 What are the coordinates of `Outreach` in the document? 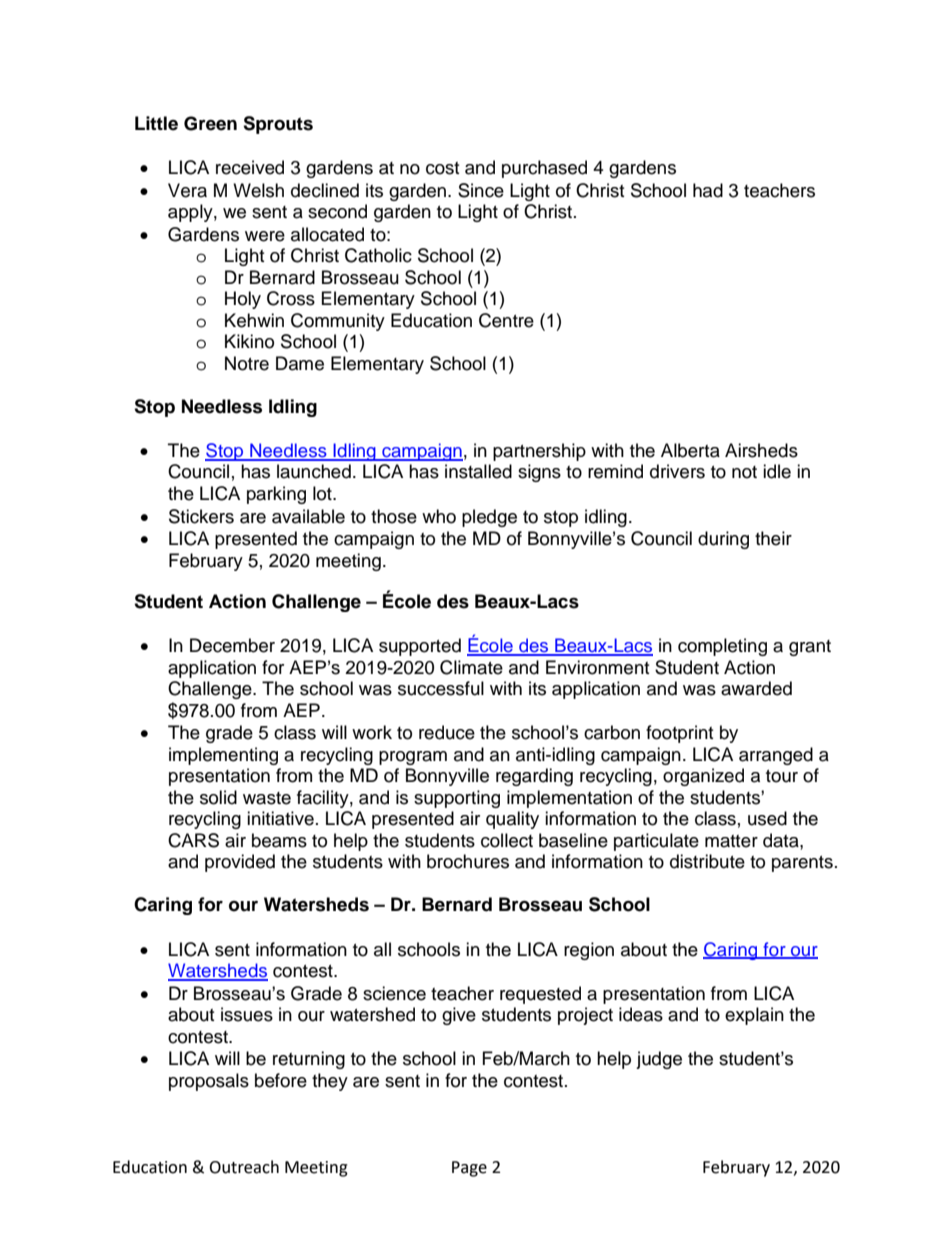 It's located at (244, 1167).
